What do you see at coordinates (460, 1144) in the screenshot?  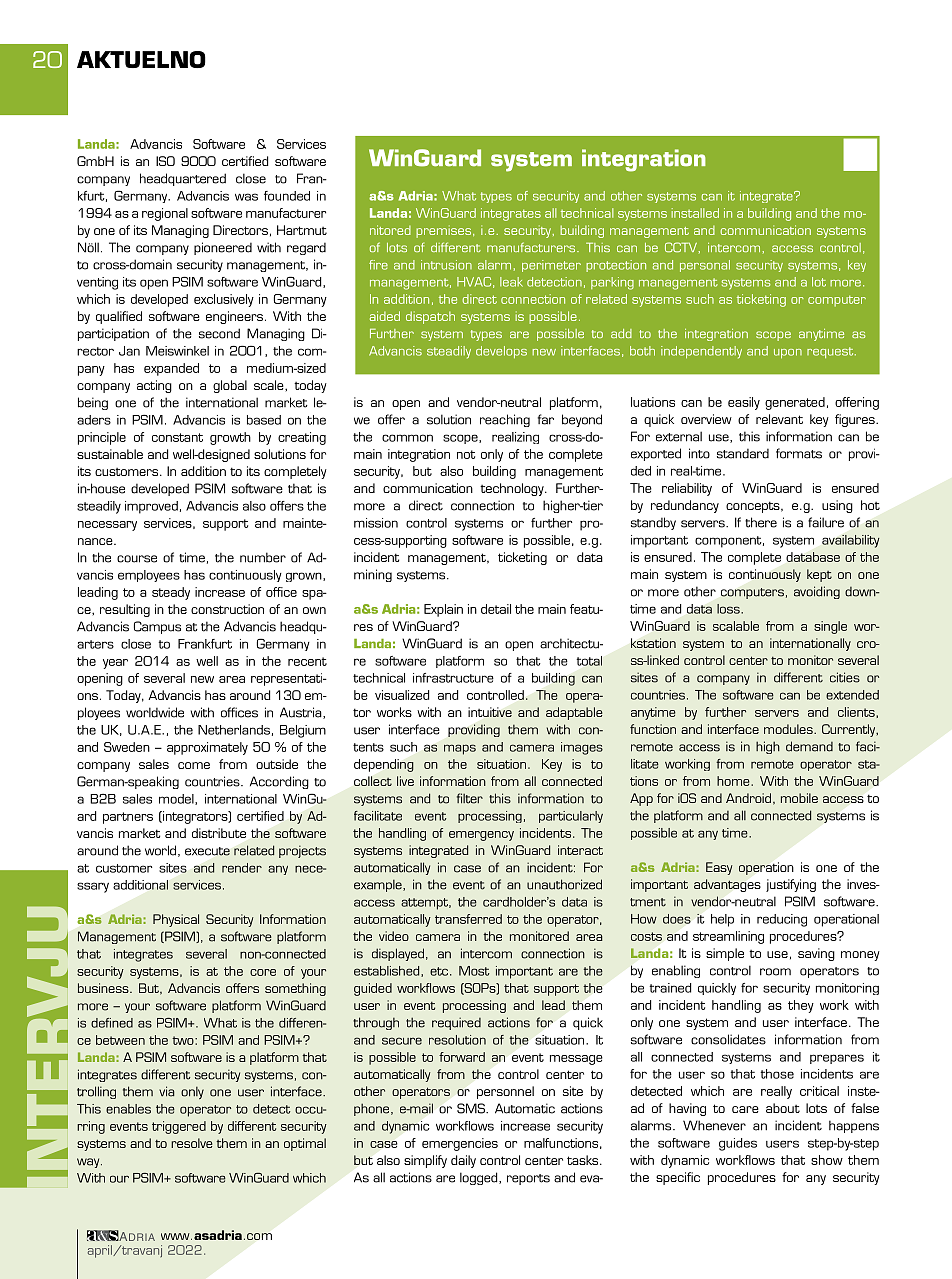 I see `emergencies` at bounding box center [460, 1144].
